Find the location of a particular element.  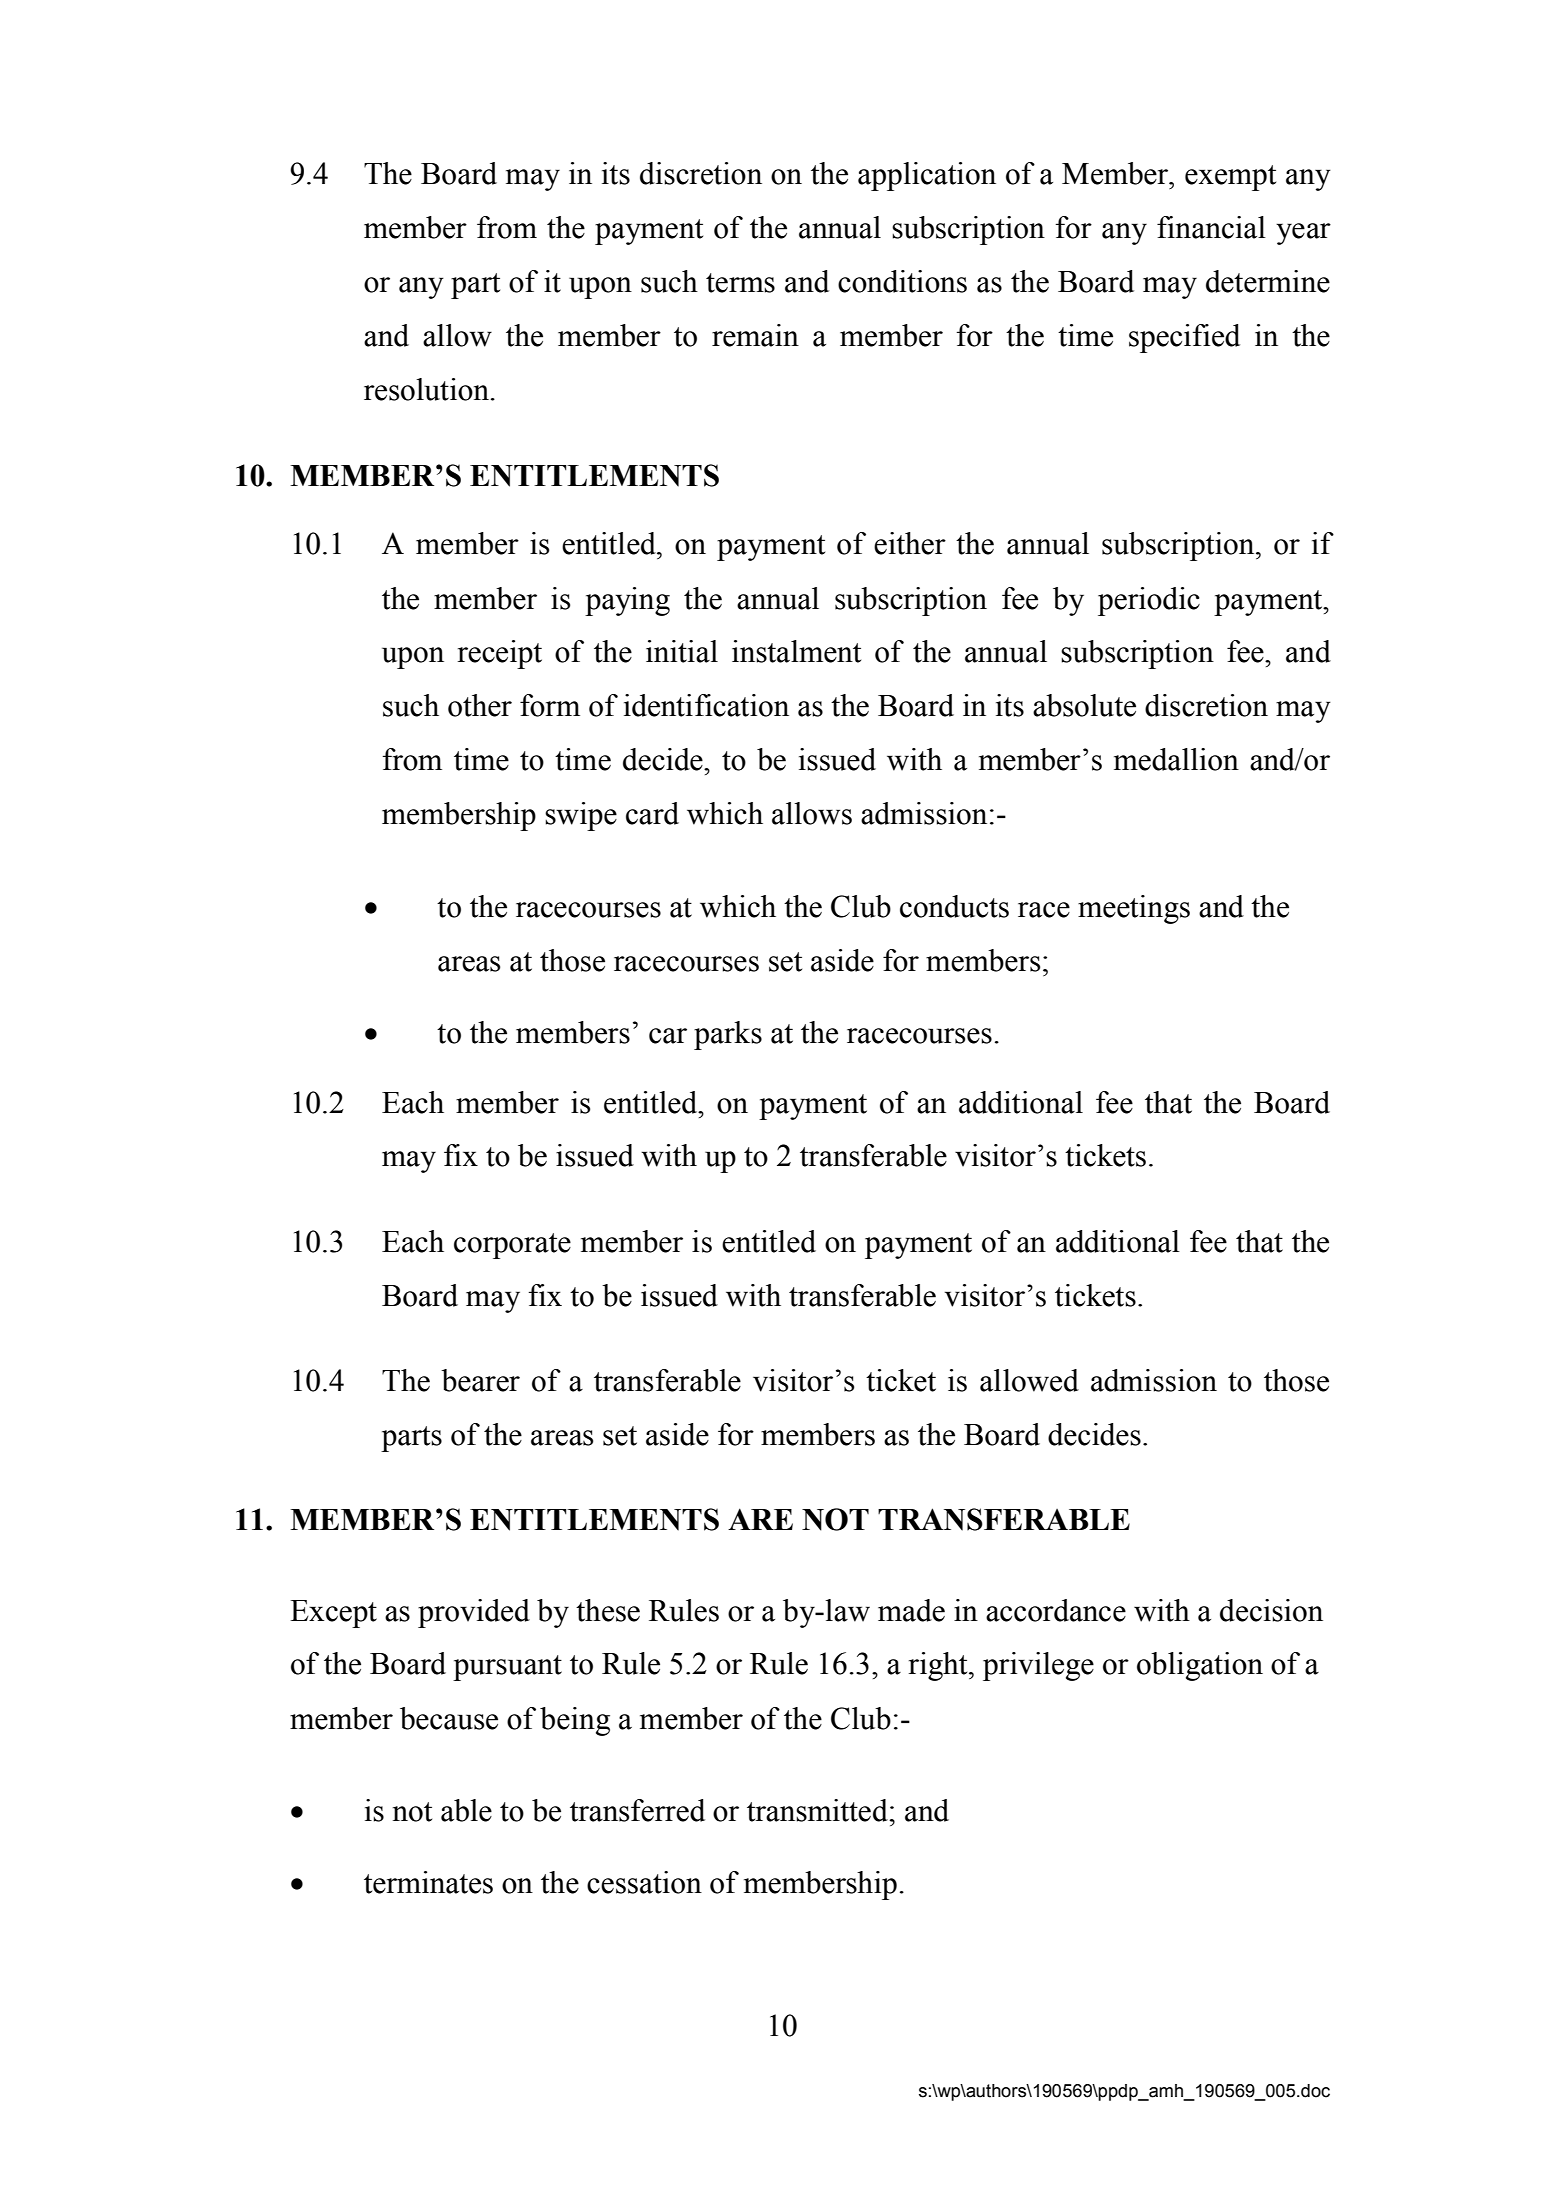

terminates is located at coordinates (428, 1882).
